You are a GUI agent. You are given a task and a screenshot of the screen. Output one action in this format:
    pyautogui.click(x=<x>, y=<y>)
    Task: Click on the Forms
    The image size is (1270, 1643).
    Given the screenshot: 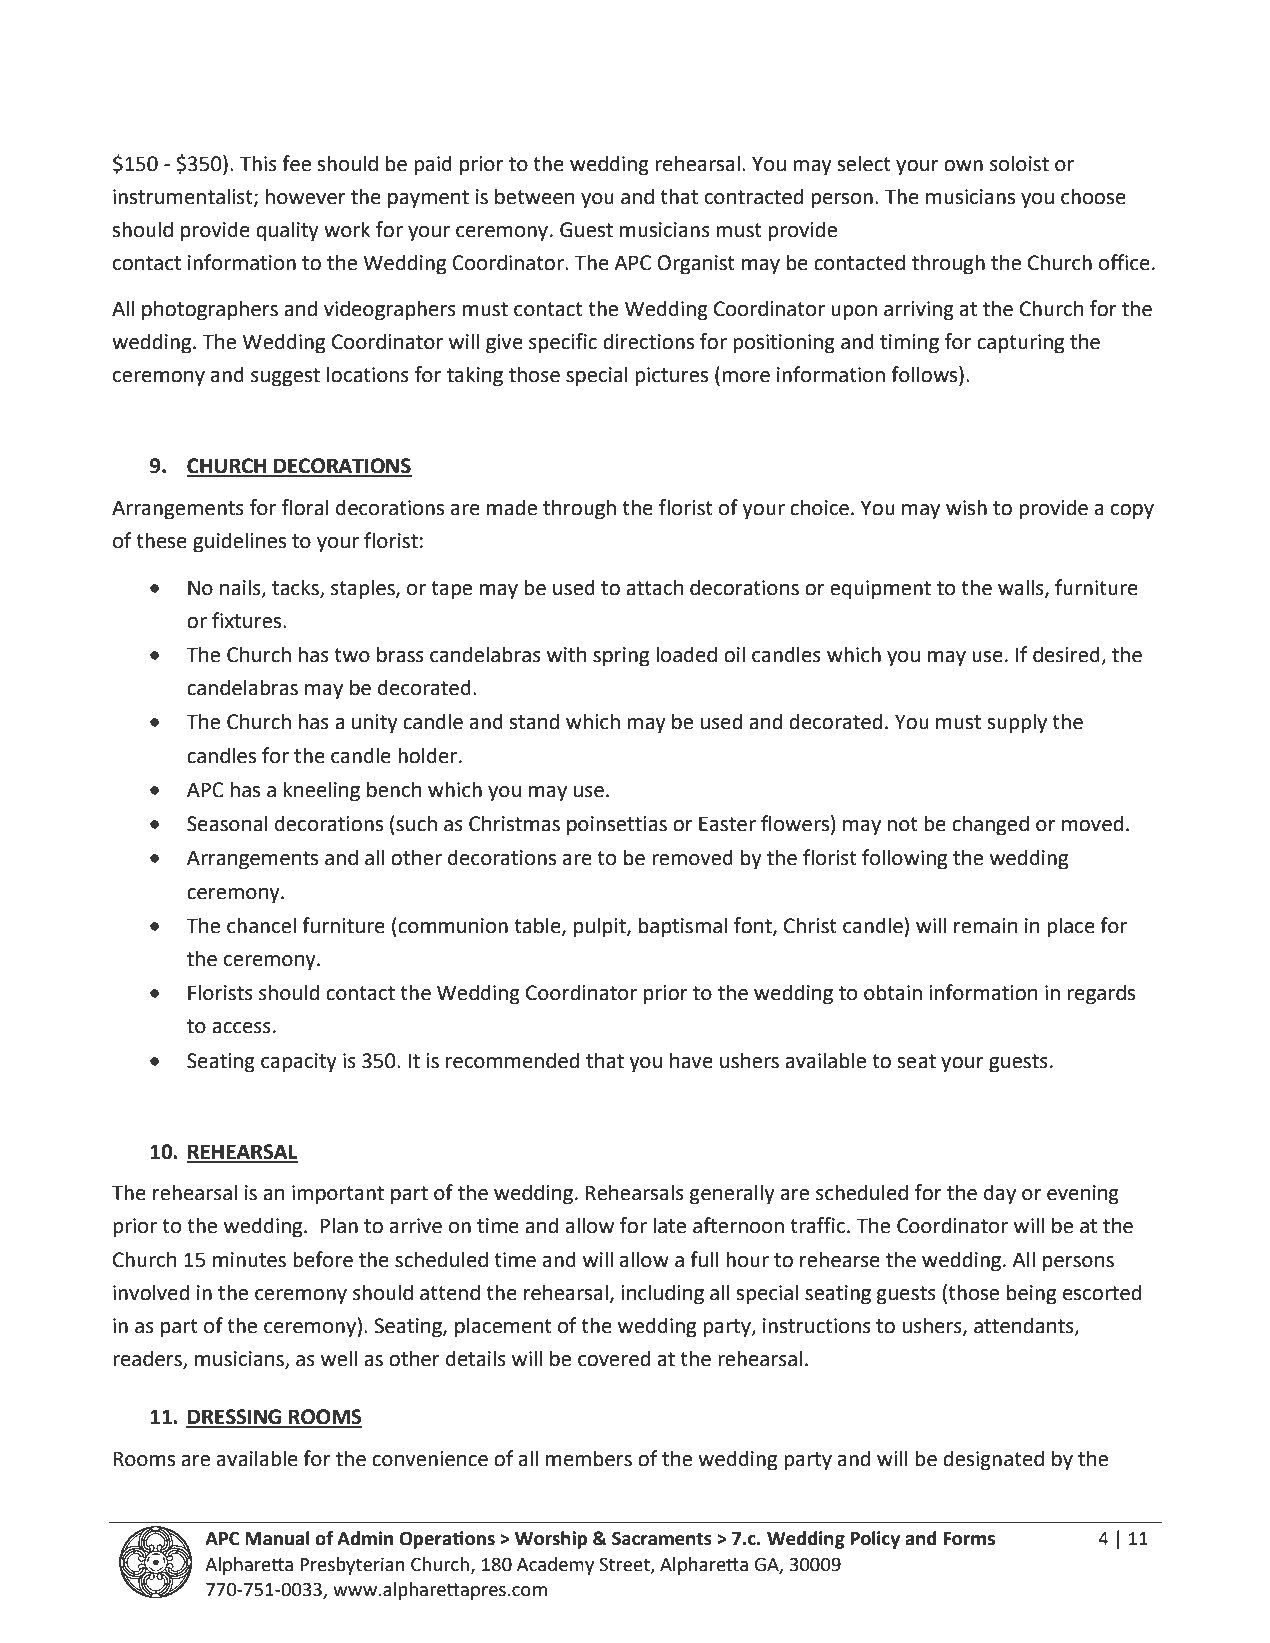 What is the action you would take?
    pyautogui.click(x=969, y=1539)
